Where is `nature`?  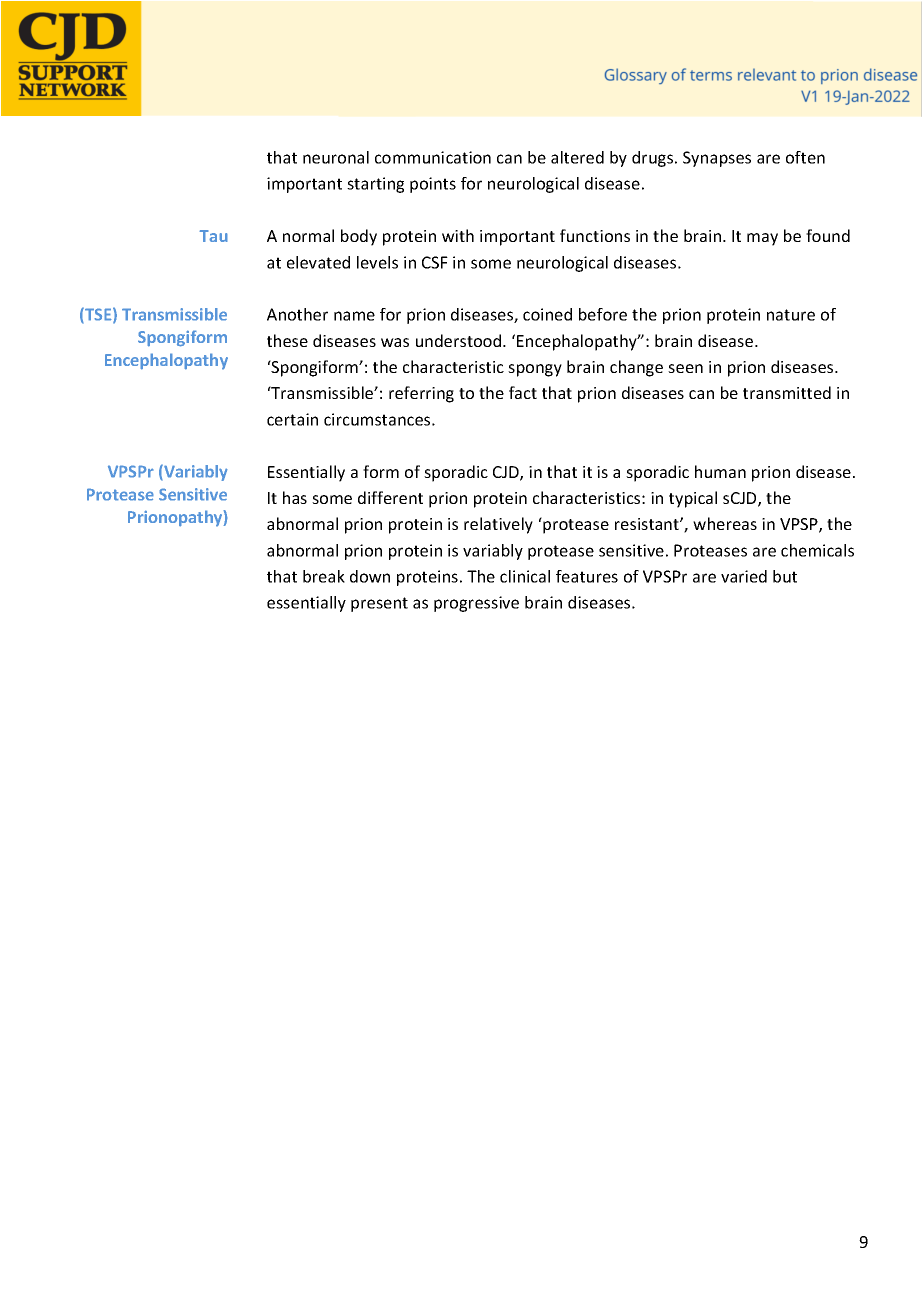
nature is located at coordinates (791, 315).
